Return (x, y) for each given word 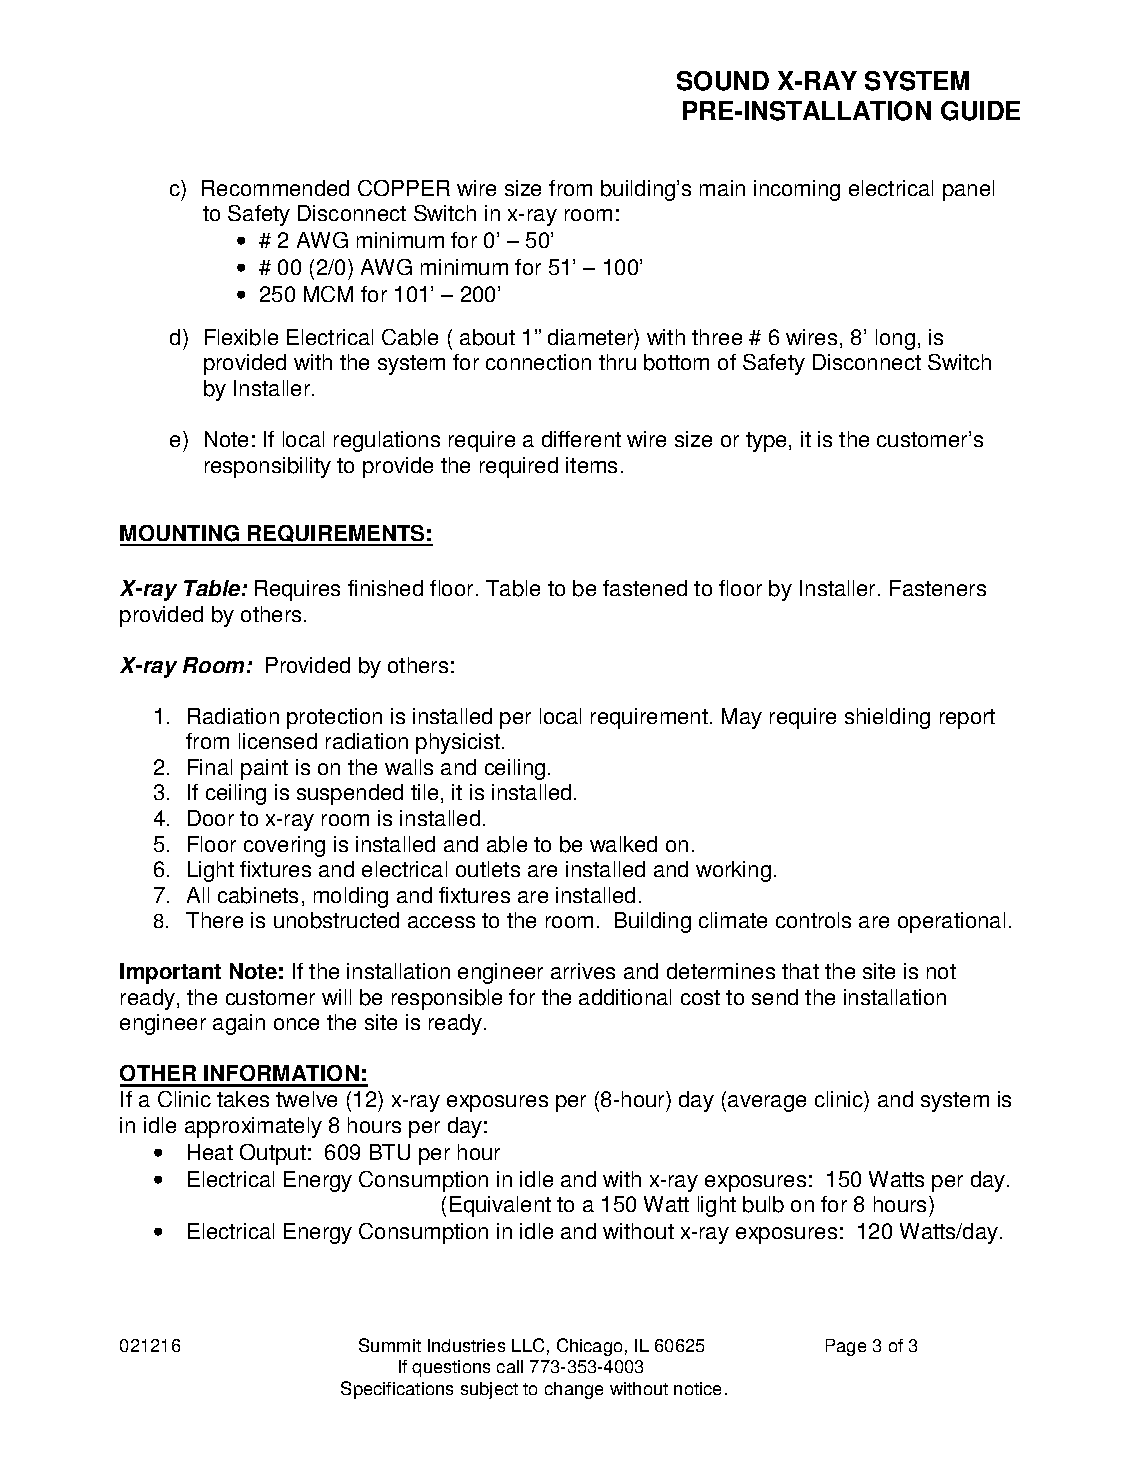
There (214, 920)
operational (951, 922)
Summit (390, 1345)
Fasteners (938, 588)
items (591, 465)
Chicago (589, 1347)
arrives (583, 971)
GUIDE (980, 111)
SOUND (723, 81)
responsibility (268, 467)
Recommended (275, 188)
